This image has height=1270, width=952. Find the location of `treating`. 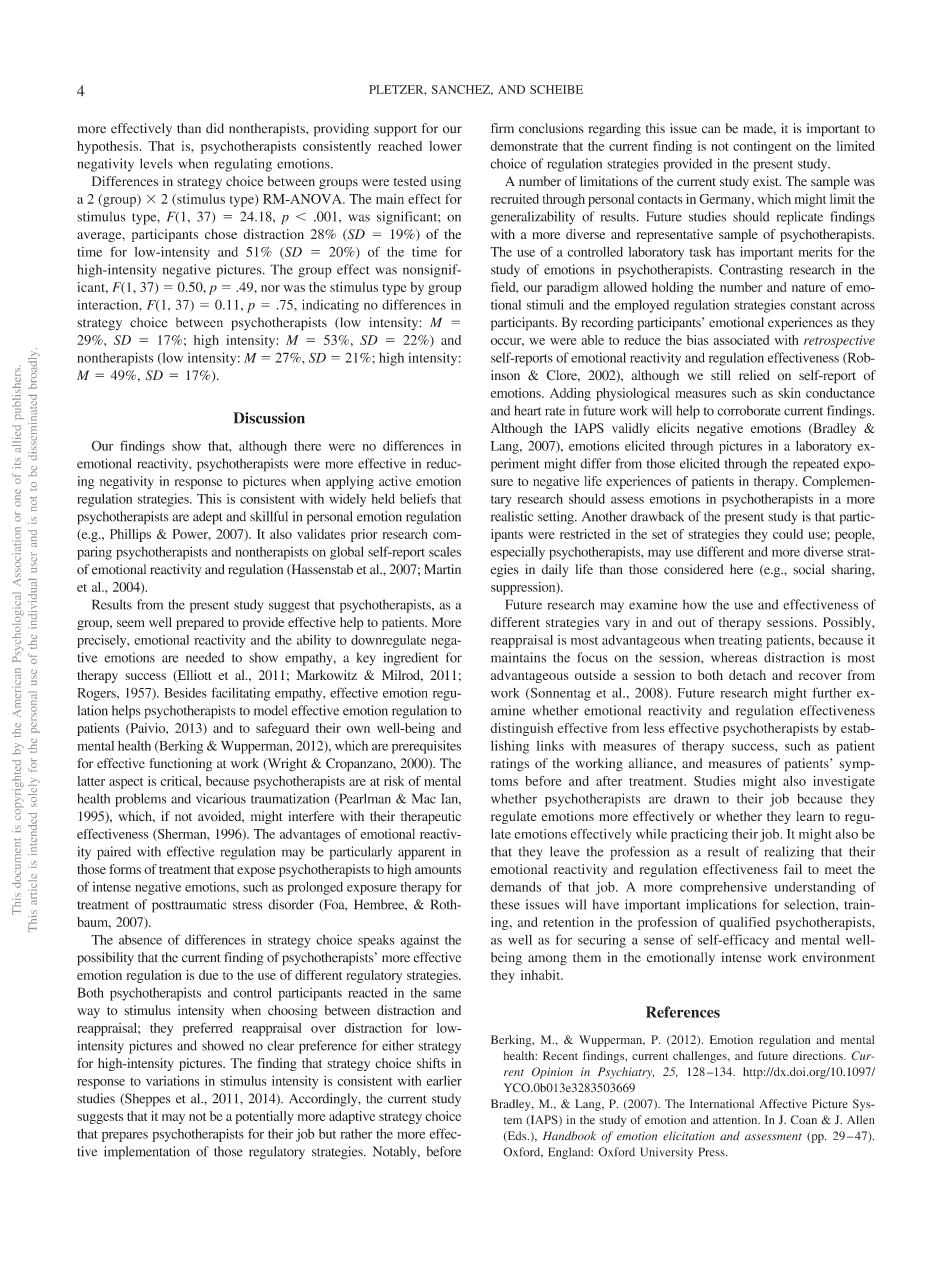

treating is located at coordinates (740, 641).
